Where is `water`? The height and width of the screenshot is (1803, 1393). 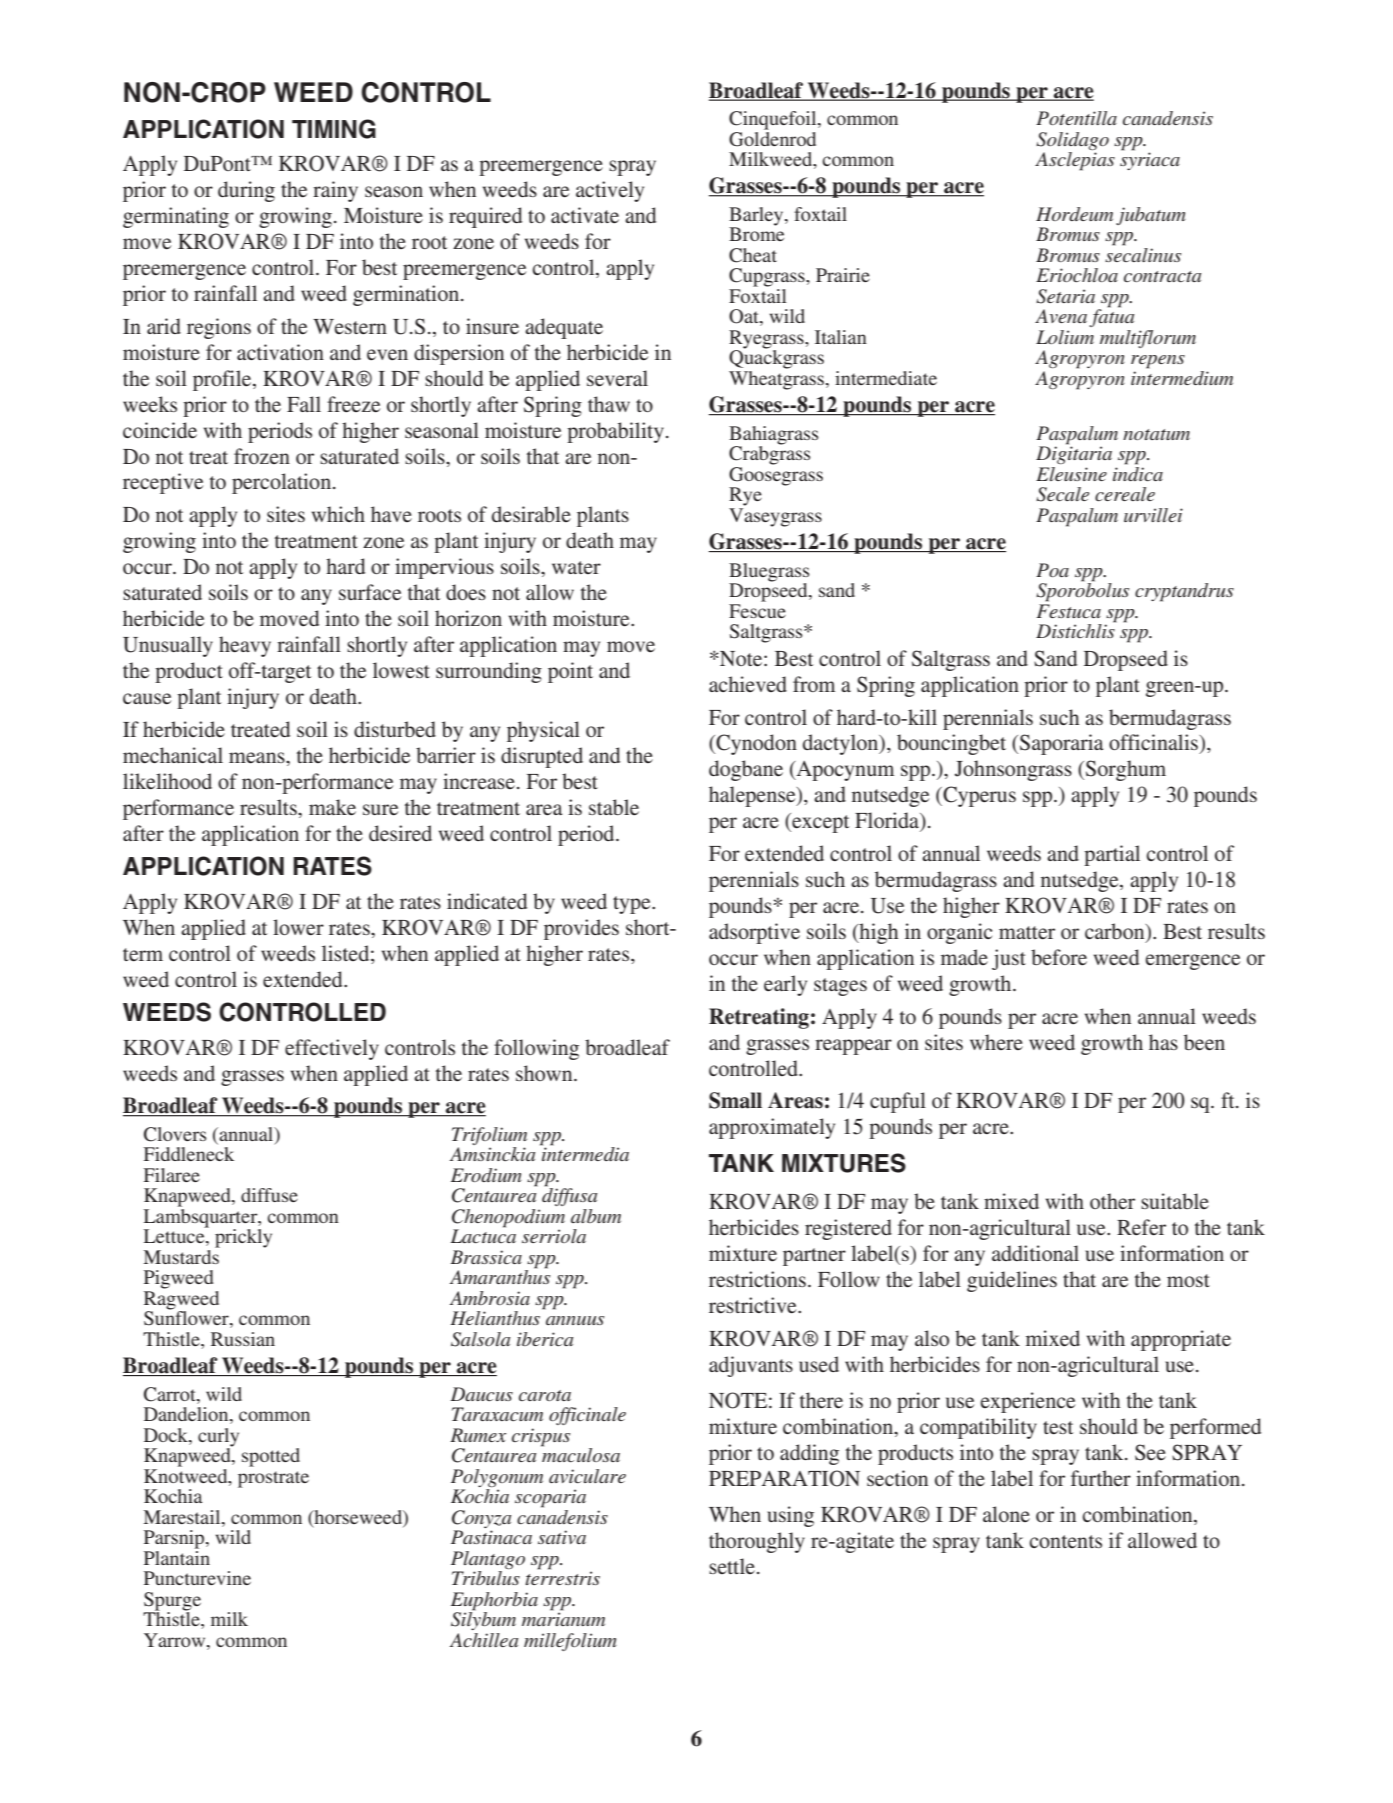
water is located at coordinates (576, 567).
